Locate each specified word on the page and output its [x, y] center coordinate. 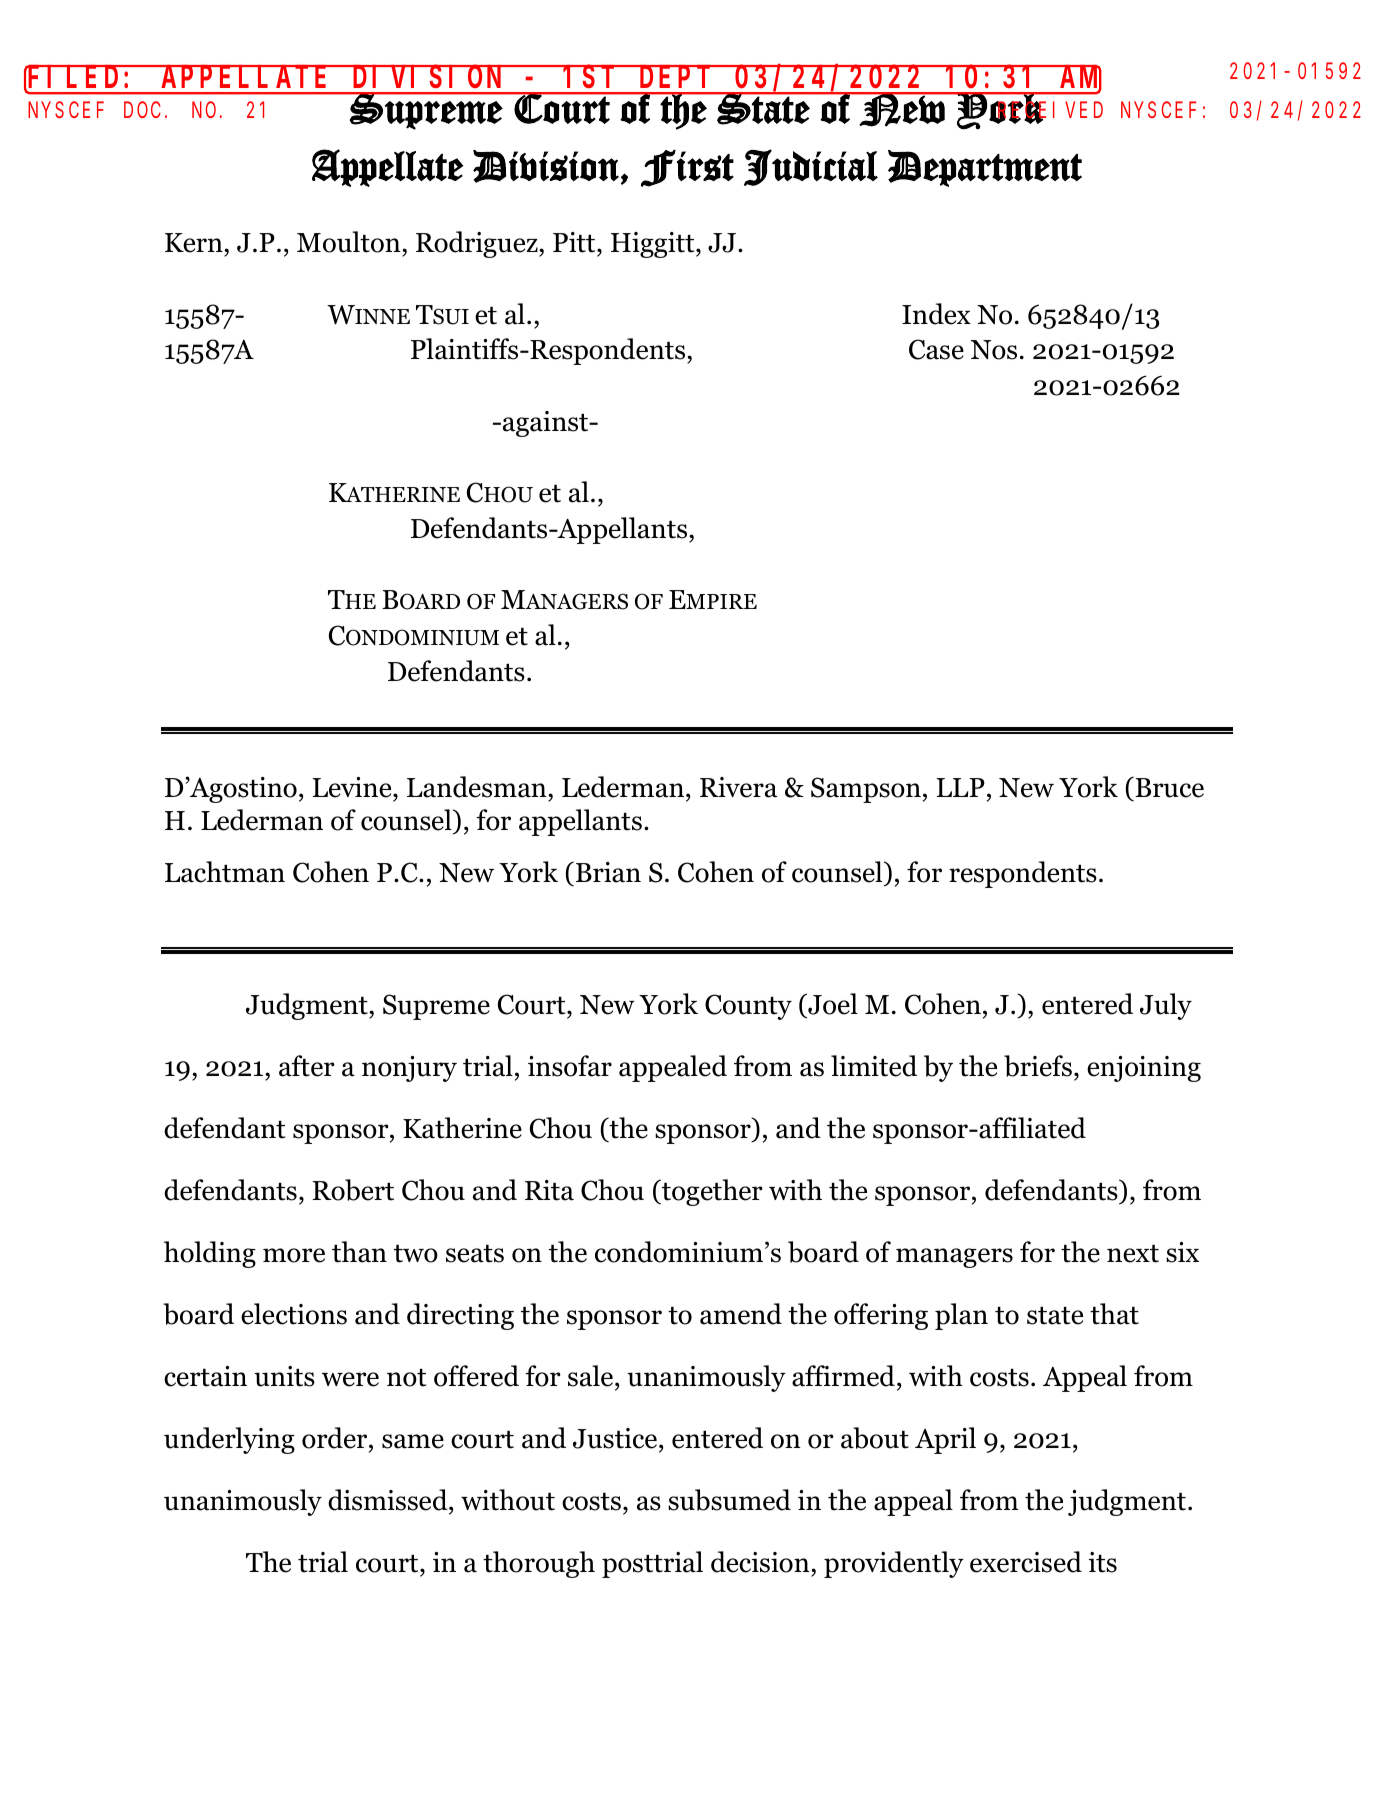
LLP [961, 787]
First [687, 168]
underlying [229, 1440]
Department [985, 168]
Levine [353, 787]
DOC [142, 110]
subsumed [729, 1500]
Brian [608, 872]
